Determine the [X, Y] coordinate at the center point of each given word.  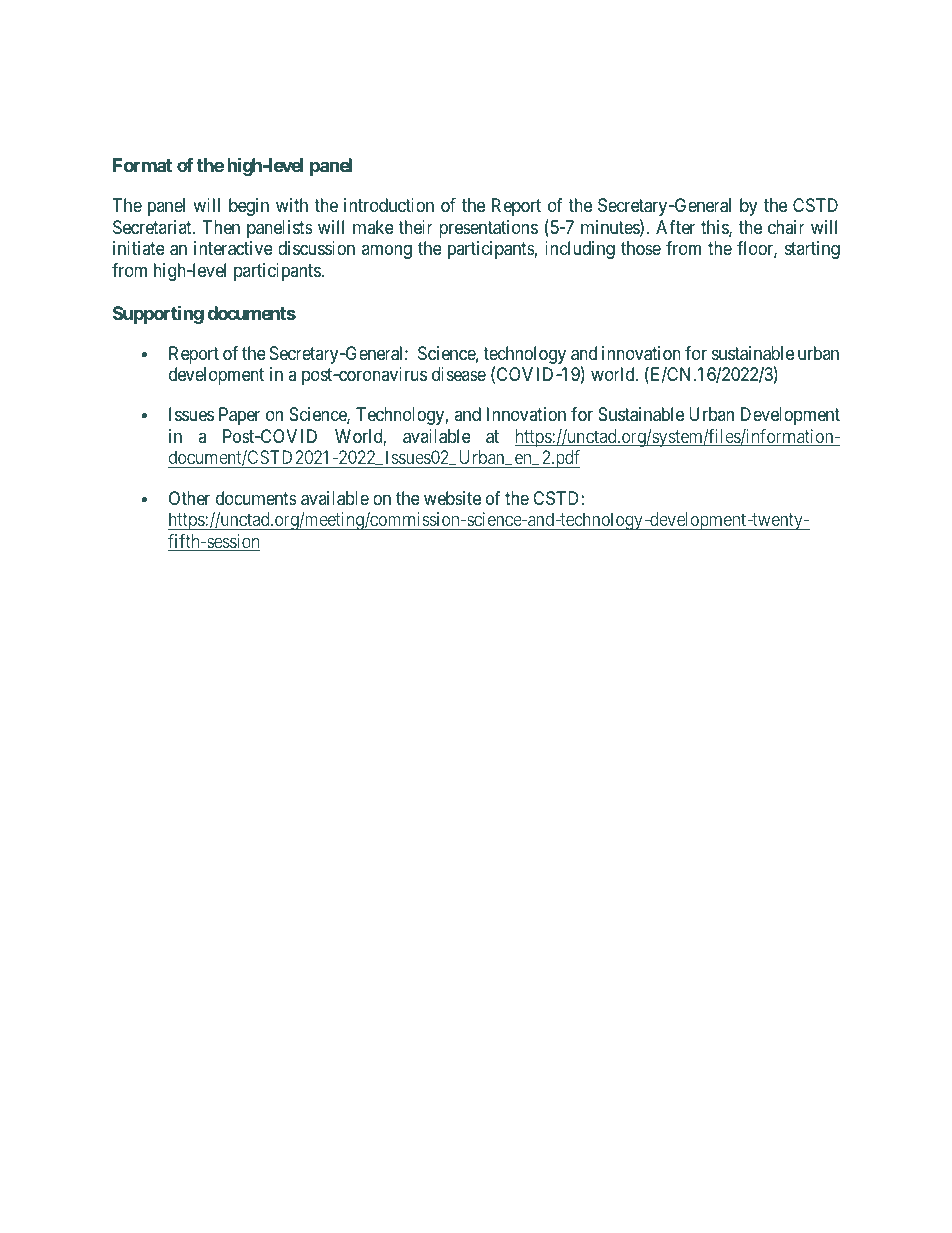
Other [189, 498]
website [452, 498]
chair [786, 227]
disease [459, 374]
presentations [488, 229]
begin [249, 207]
